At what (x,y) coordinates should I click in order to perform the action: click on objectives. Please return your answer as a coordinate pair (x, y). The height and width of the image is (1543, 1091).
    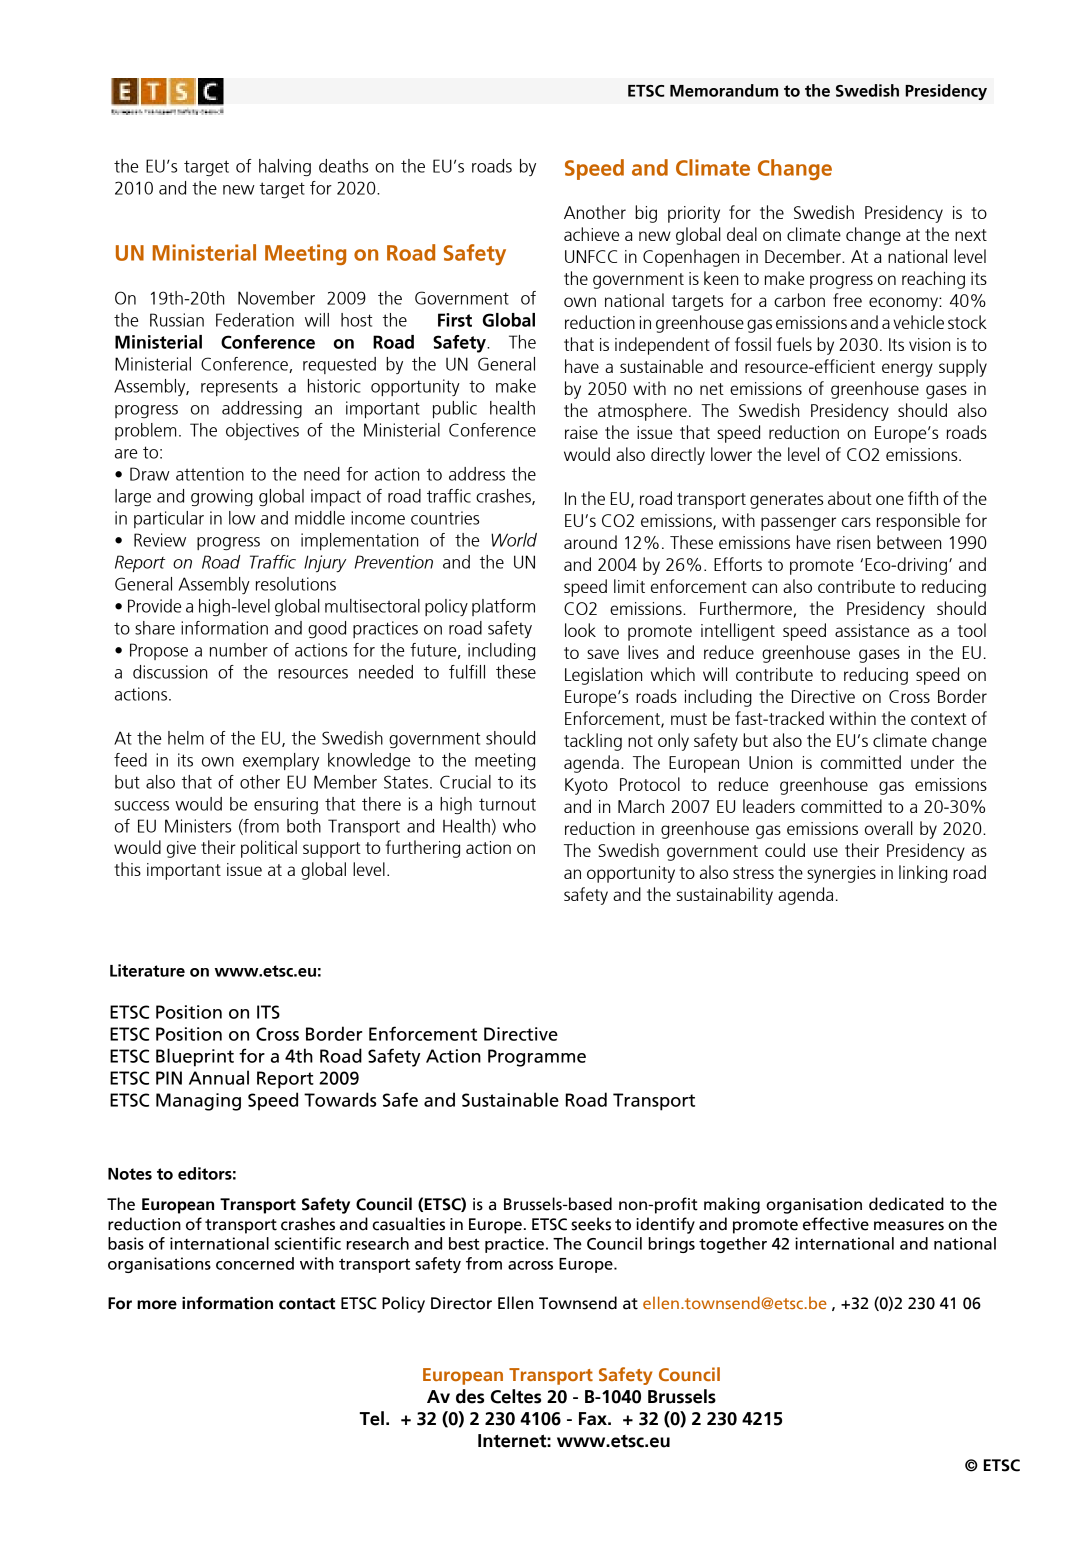
    Looking at the image, I should click on (262, 432).
